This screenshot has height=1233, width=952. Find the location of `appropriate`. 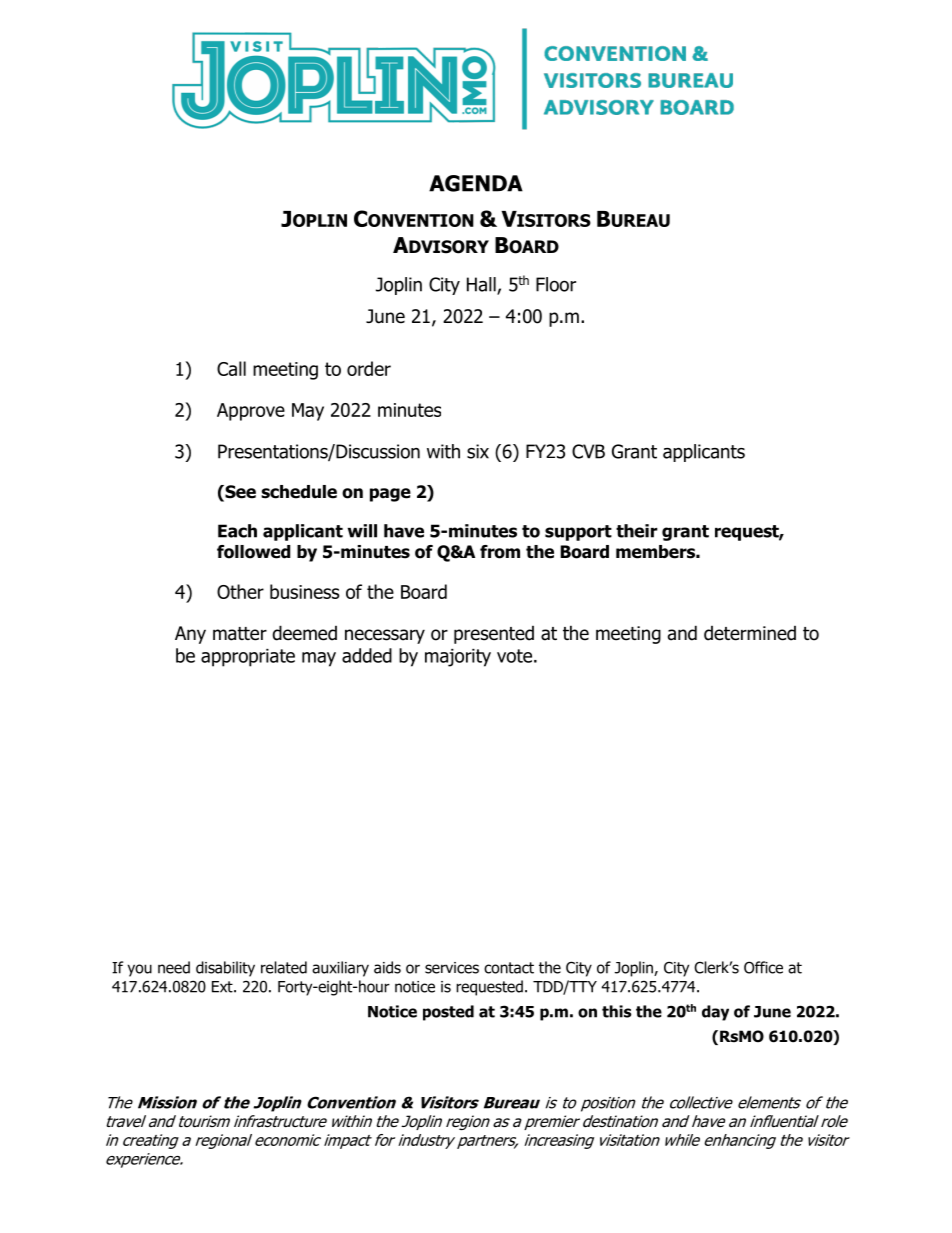

appropriate is located at coordinates (248, 658).
